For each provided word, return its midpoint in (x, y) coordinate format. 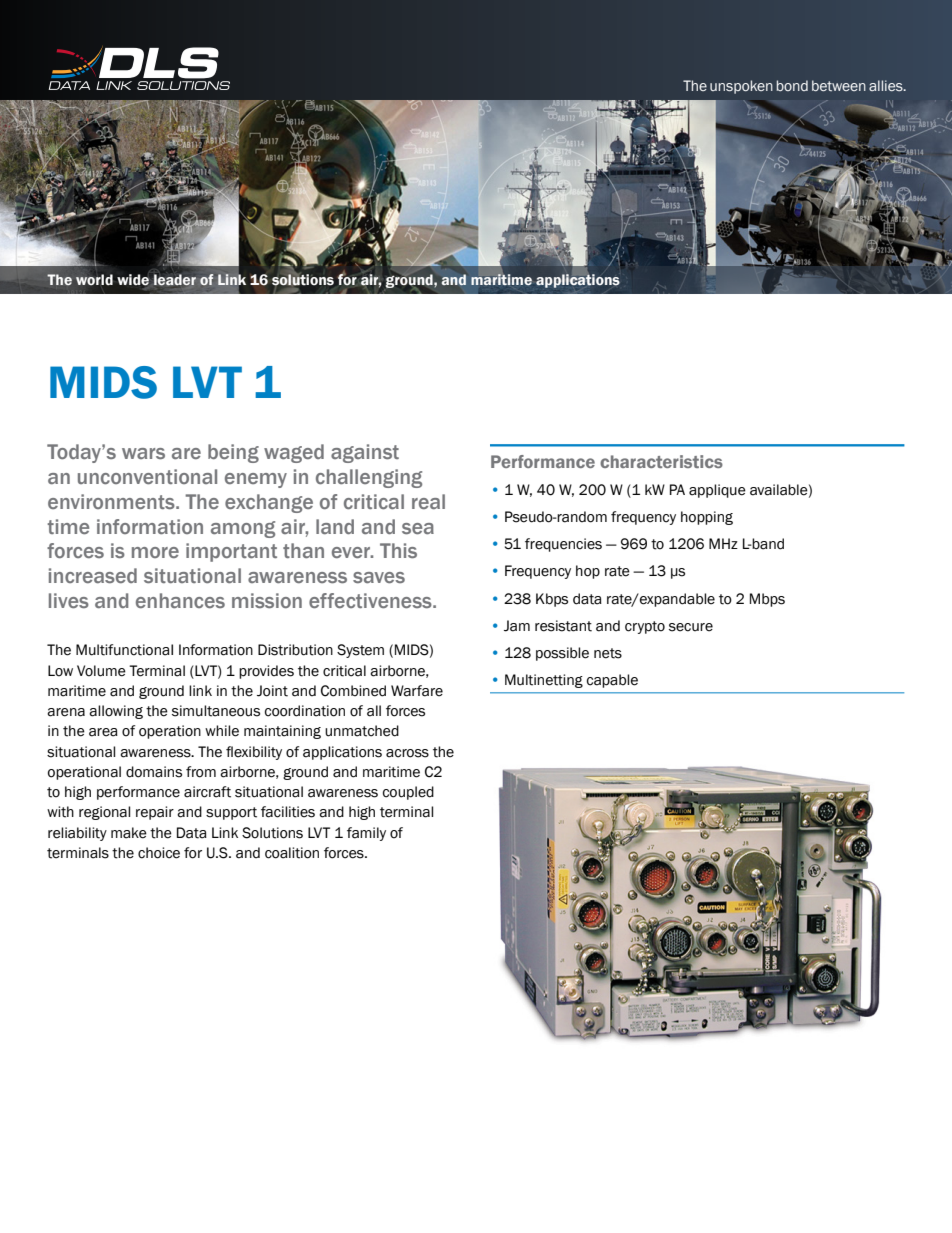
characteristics (661, 461)
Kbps (552, 600)
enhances (180, 600)
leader (175, 280)
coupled (408, 793)
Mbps (767, 600)
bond (792, 85)
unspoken (741, 87)
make (129, 833)
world (94, 280)
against (365, 453)
